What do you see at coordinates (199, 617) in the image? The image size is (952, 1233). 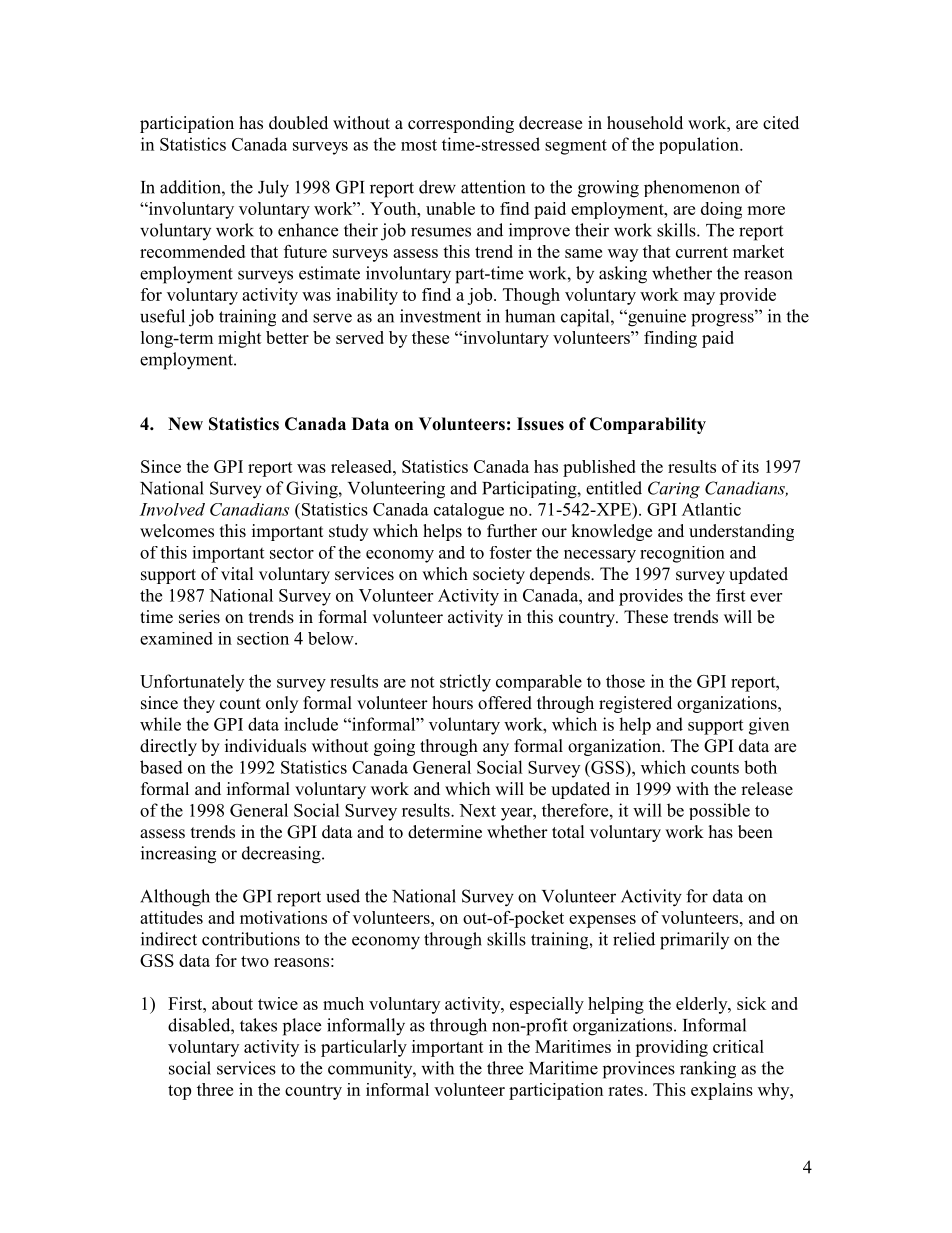 I see `series` at bounding box center [199, 617].
